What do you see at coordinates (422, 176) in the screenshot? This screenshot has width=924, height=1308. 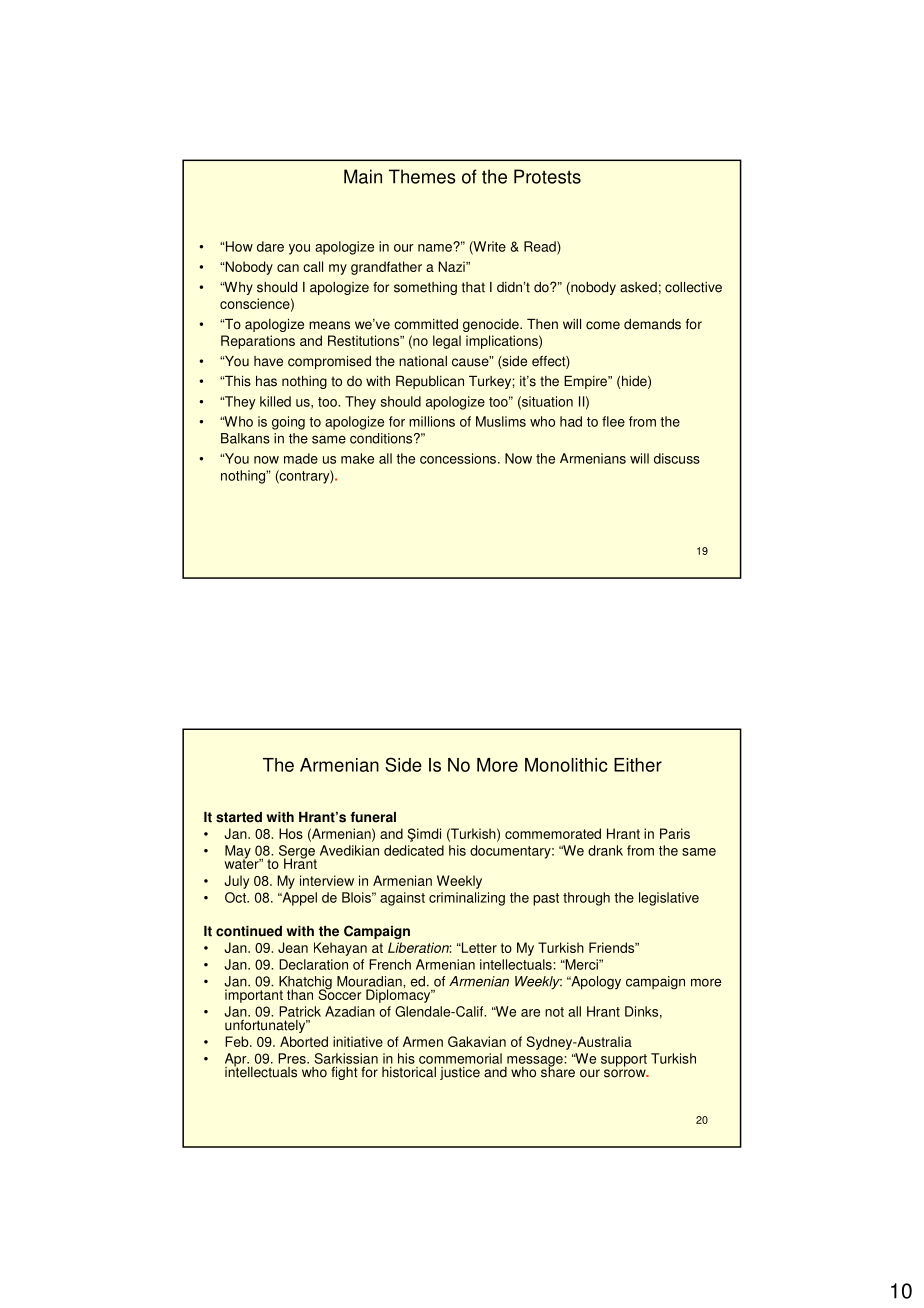 I see `Themes` at bounding box center [422, 176].
